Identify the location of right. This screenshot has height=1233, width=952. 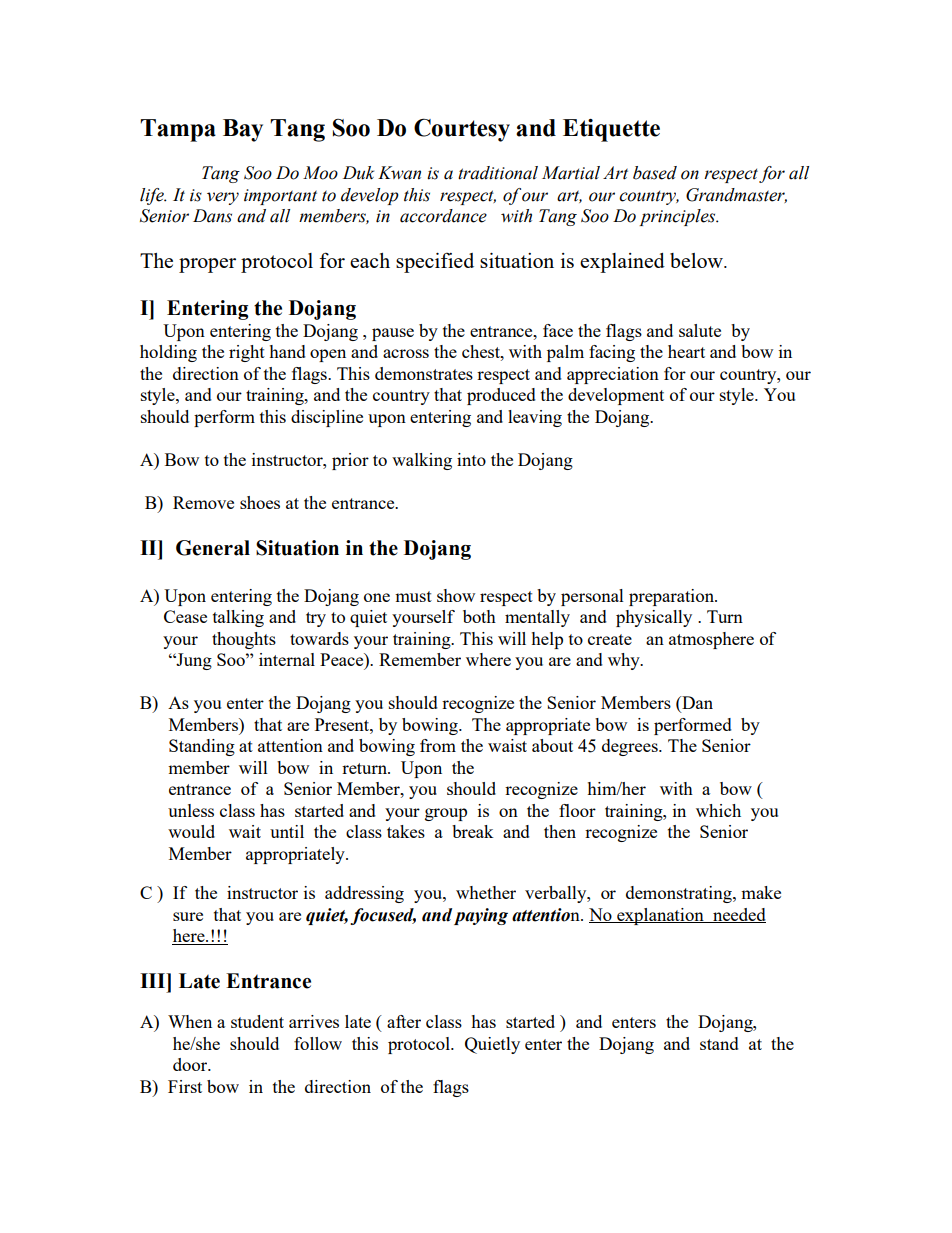
(247, 353).
